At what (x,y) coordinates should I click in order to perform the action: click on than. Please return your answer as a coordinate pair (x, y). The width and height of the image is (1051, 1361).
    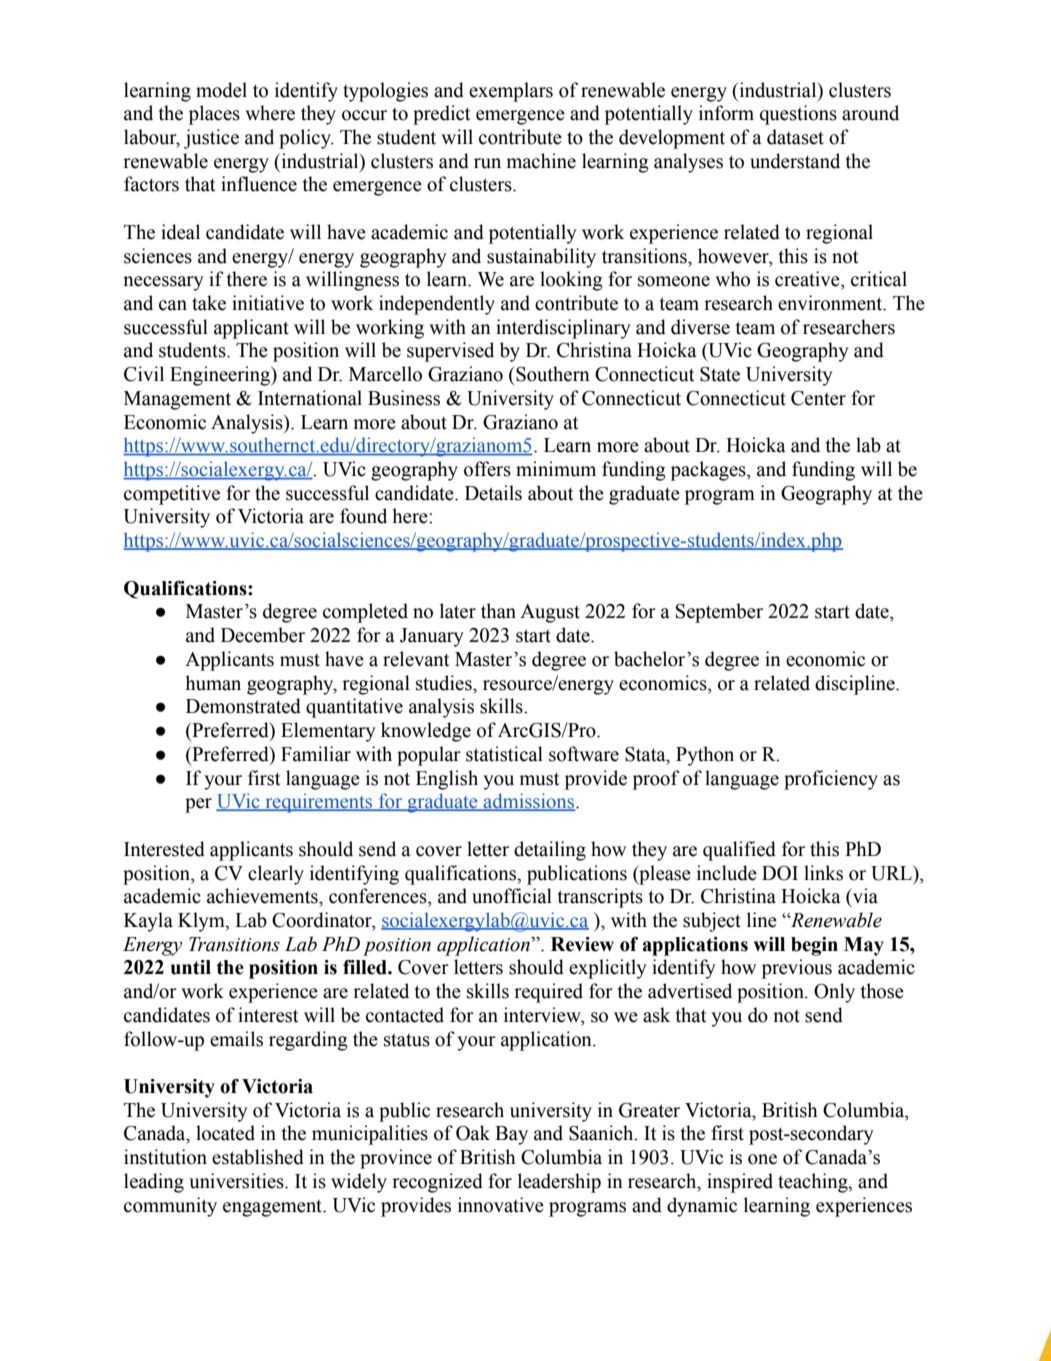
    Looking at the image, I should click on (498, 611).
